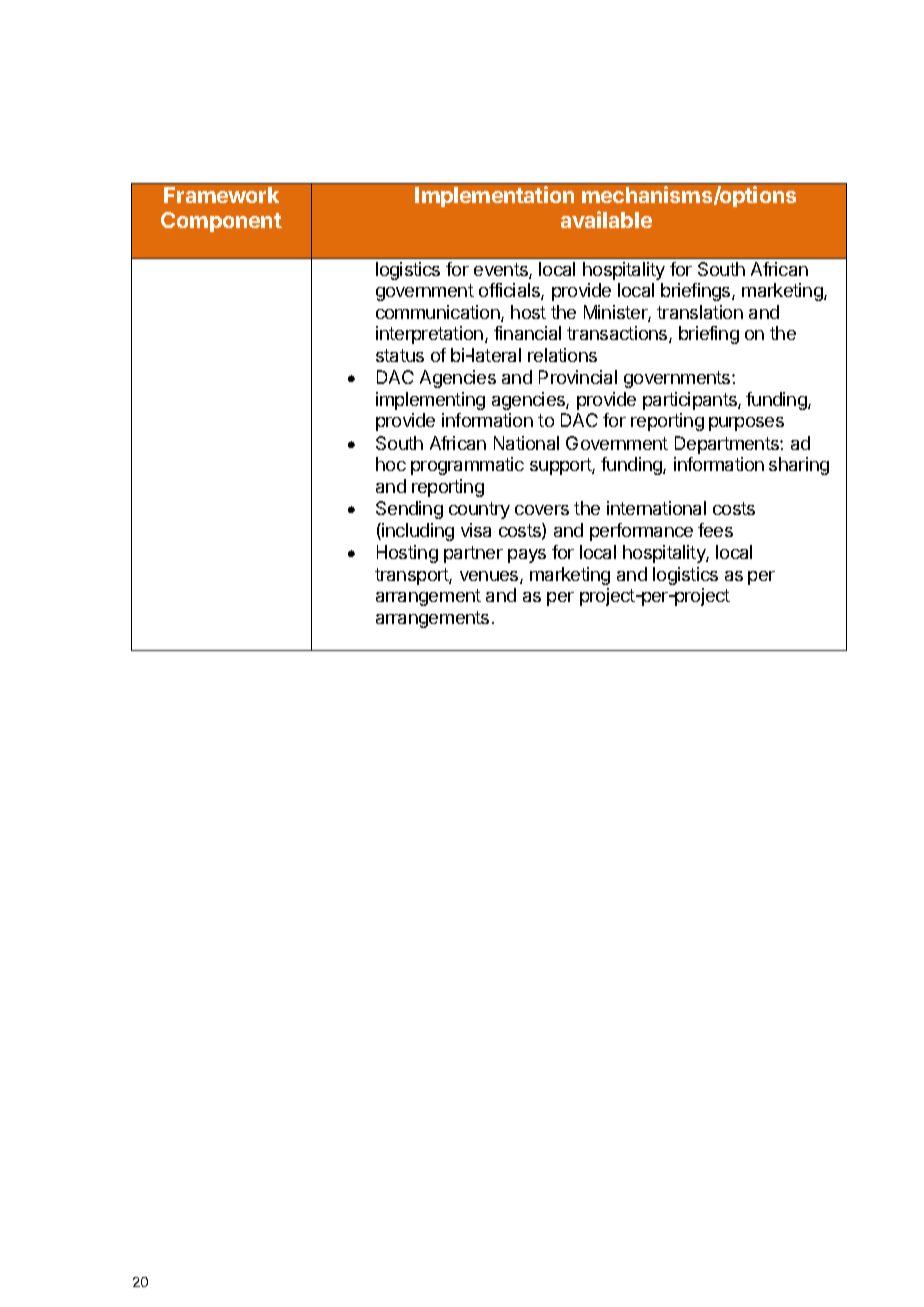  I want to click on available, so click(606, 219).
